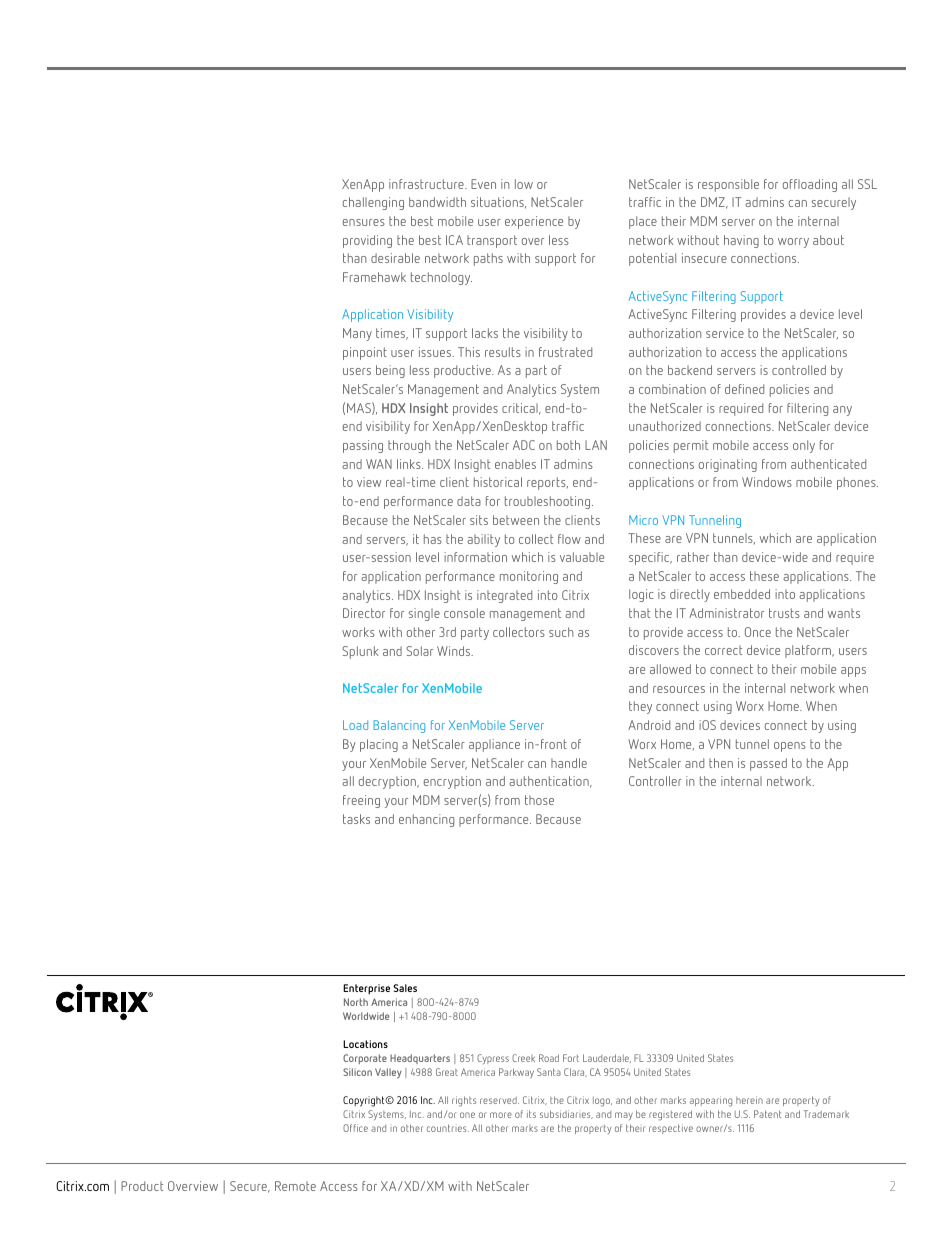 The width and height of the screenshot is (952, 1233). I want to click on subsidiaries, so click(566, 1114).
